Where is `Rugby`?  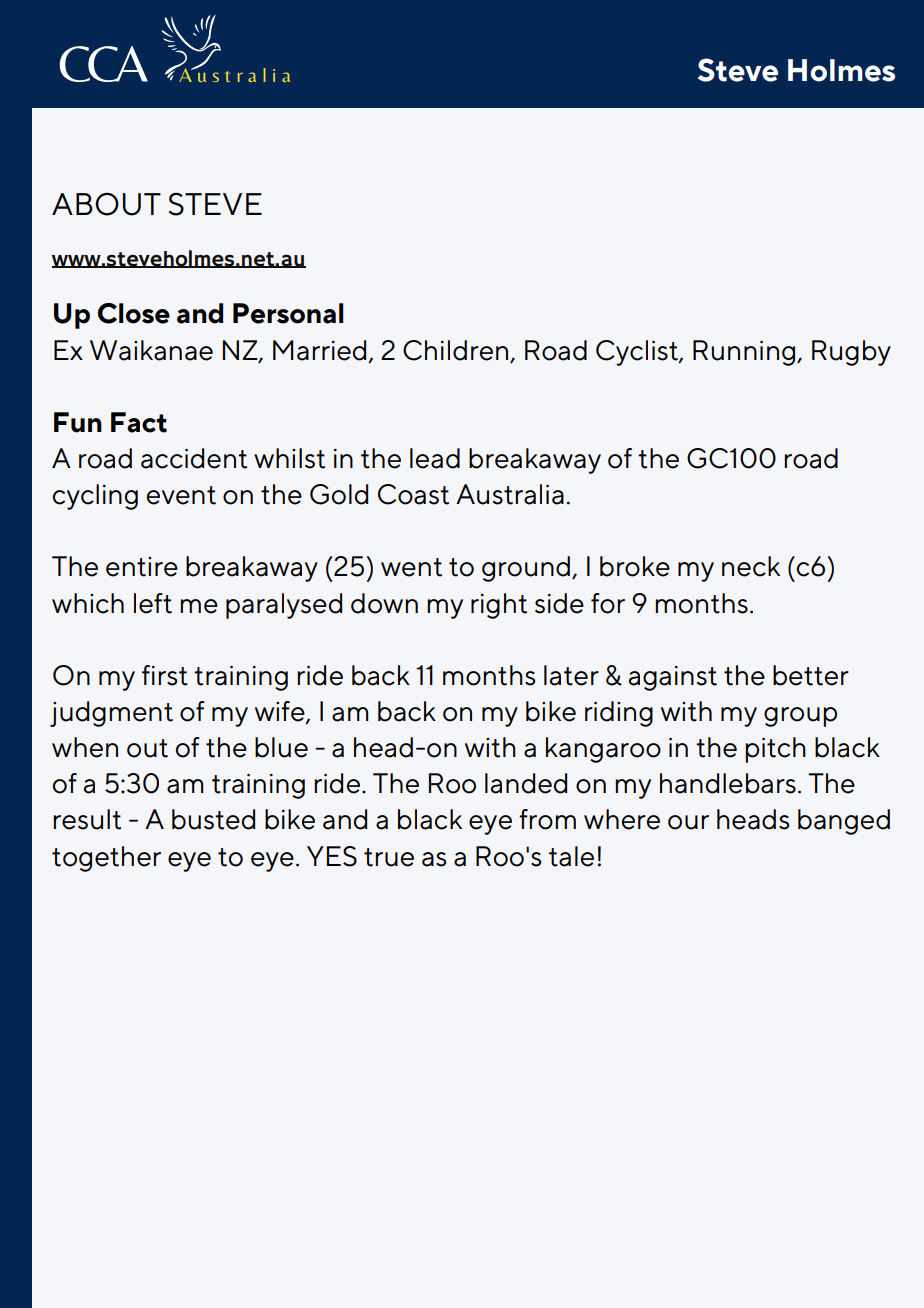 Rugby is located at coordinates (851, 353).
